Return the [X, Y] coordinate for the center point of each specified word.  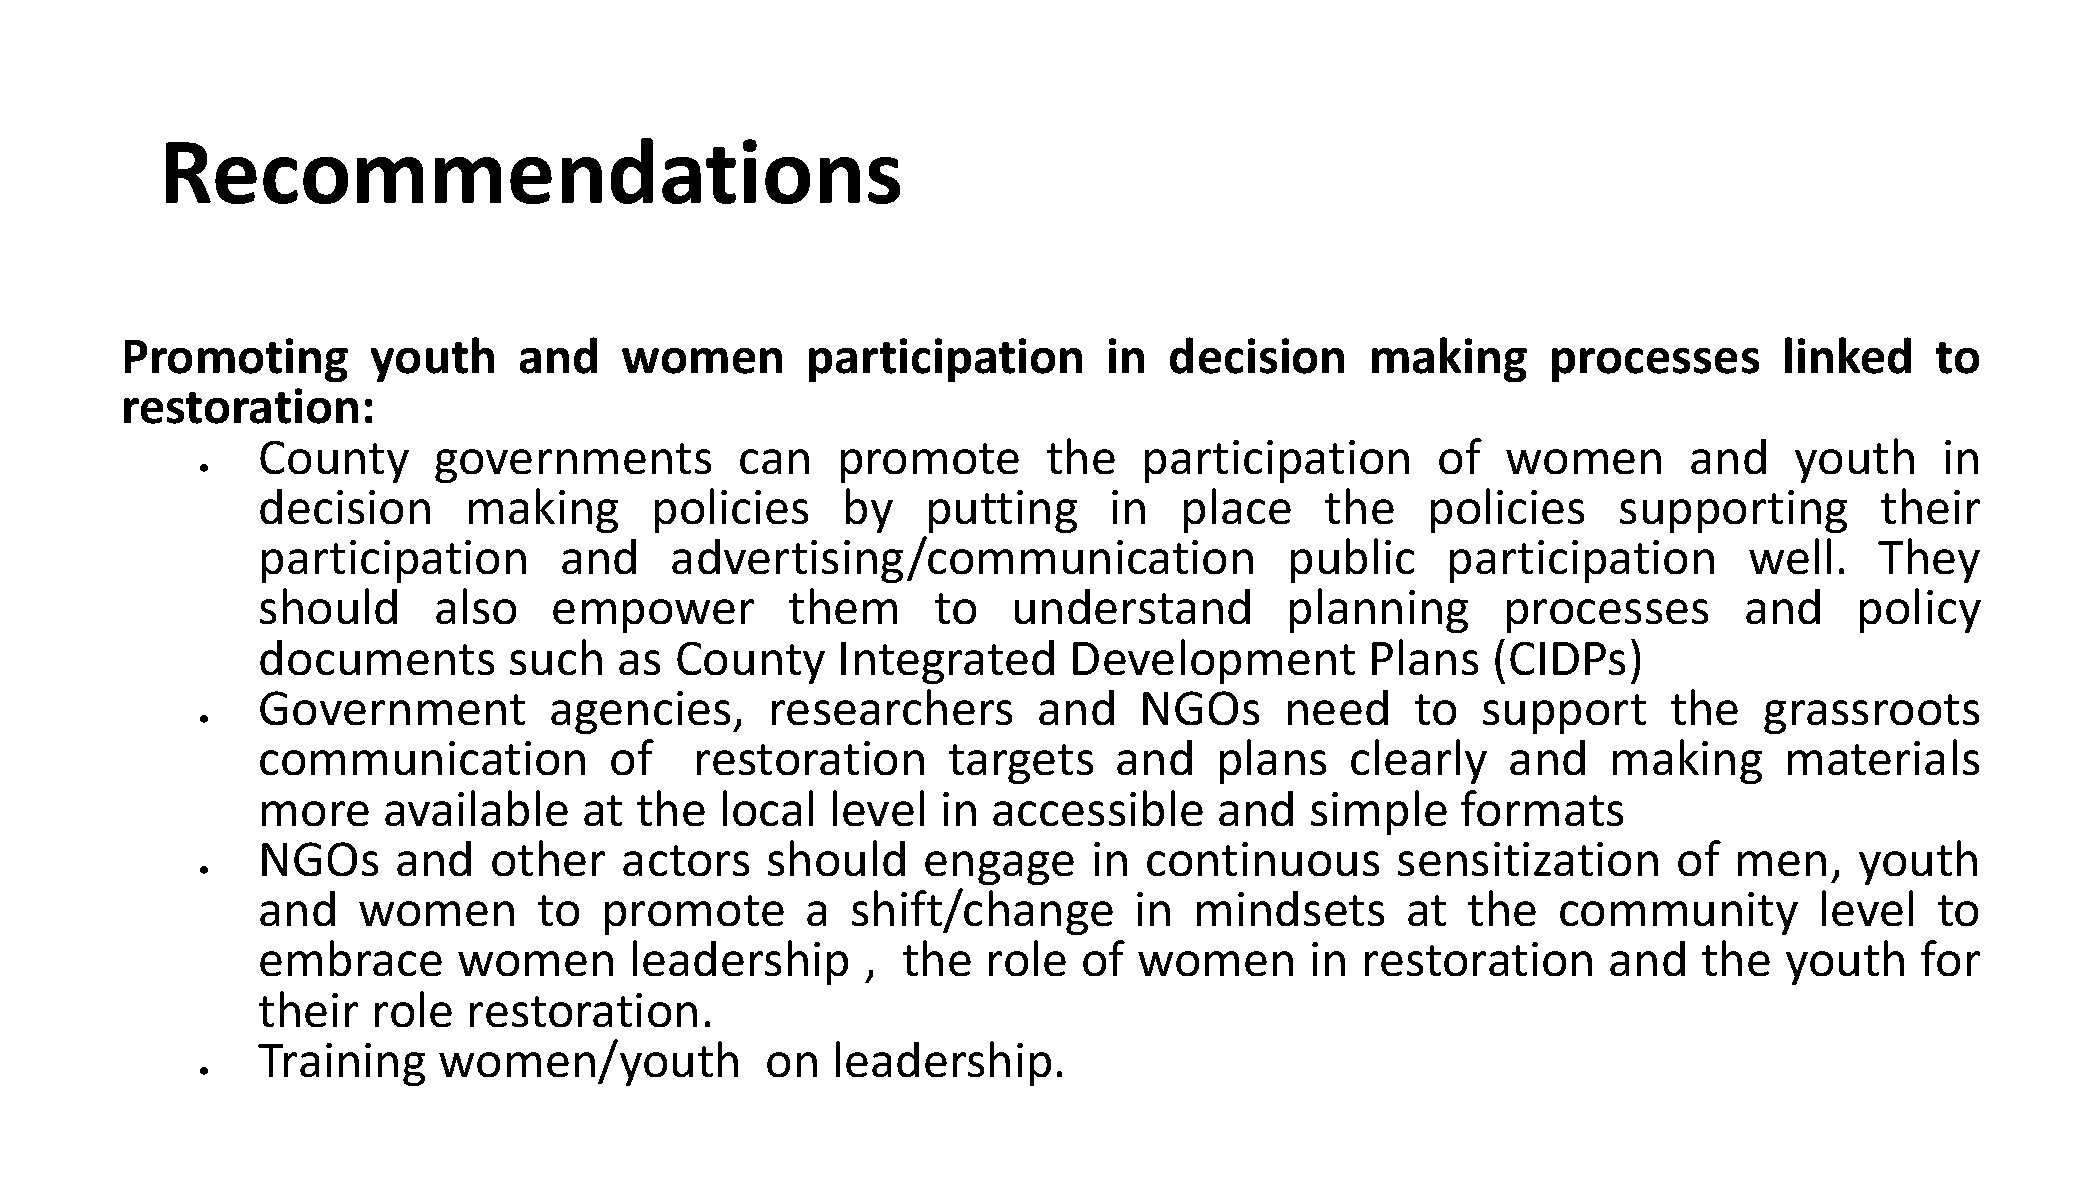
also [476, 606]
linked [1848, 355]
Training [341, 1064]
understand [1132, 606]
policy [1920, 610]
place [1237, 510]
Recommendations [533, 171]
